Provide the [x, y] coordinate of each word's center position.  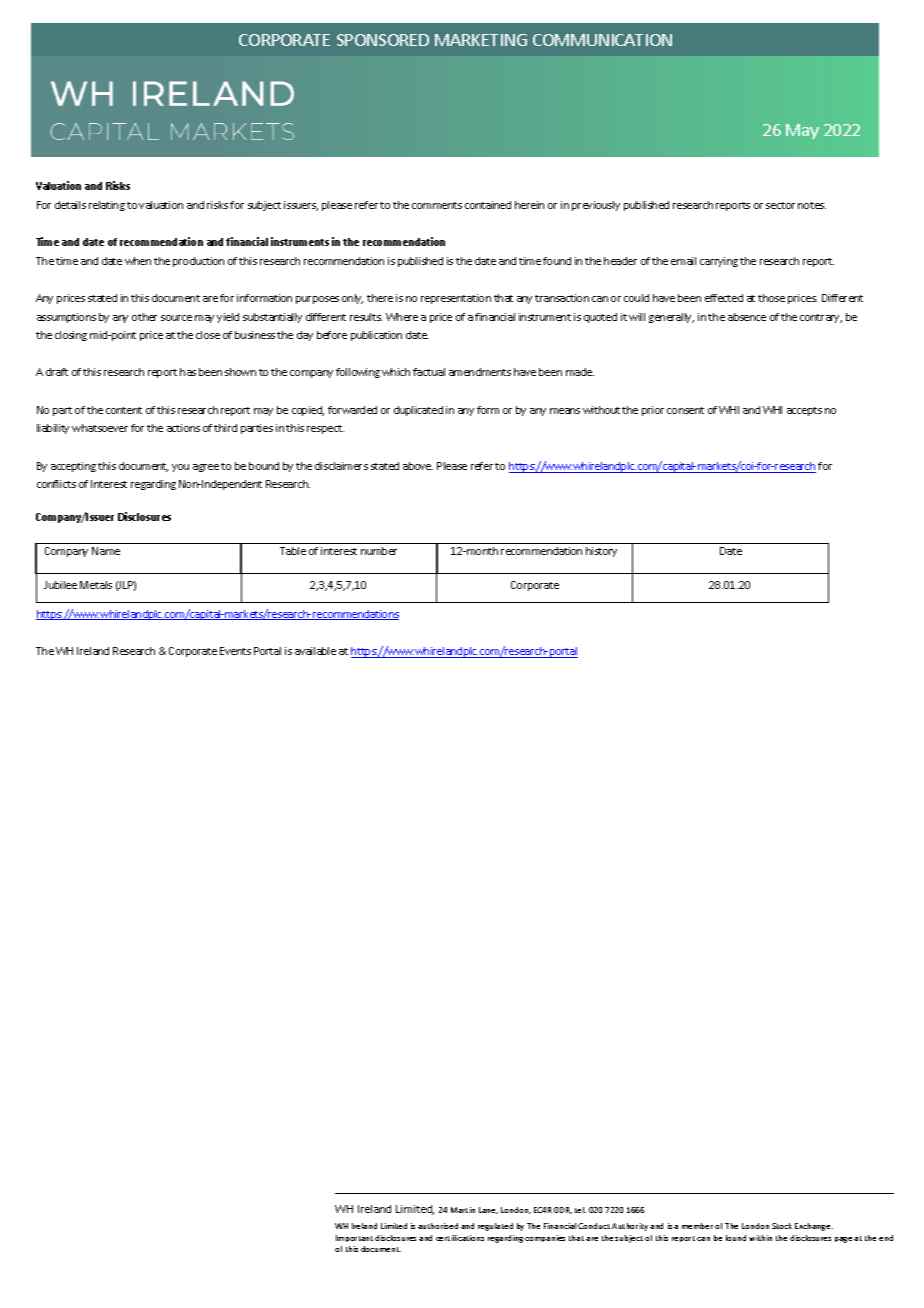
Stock [782, 1226]
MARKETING [481, 40]
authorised [438, 1226]
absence [747, 317]
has [188, 372]
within [760, 1238]
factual [429, 372]
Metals [96, 585]
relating [107, 206]
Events [235, 651]
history [601, 552]
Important [354, 1238]
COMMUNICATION [602, 40]
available [315, 651]
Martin [463, 1210]
